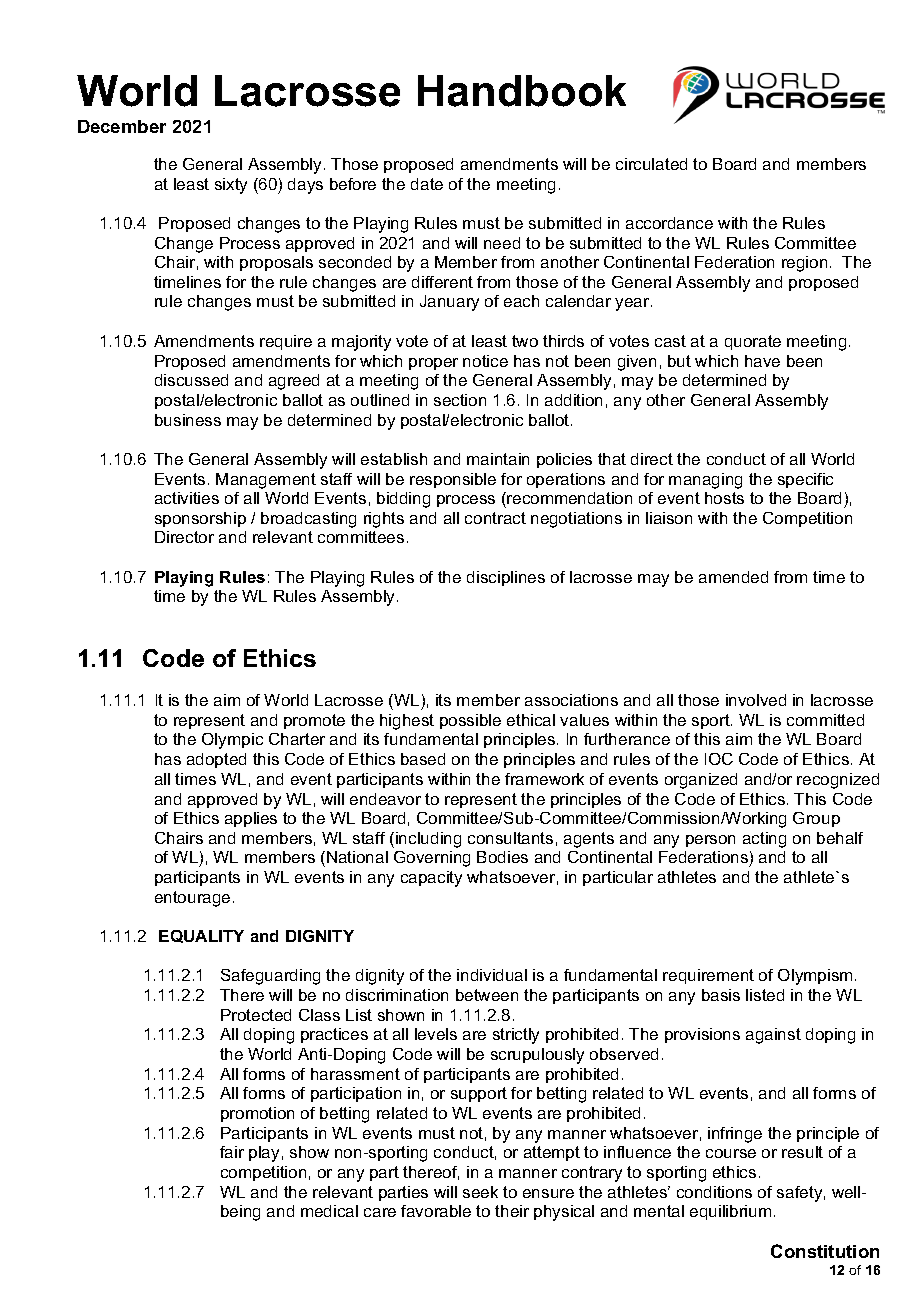 The height and width of the document is (1308, 924). I want to click on equilibrium, so click(730, 1212).
